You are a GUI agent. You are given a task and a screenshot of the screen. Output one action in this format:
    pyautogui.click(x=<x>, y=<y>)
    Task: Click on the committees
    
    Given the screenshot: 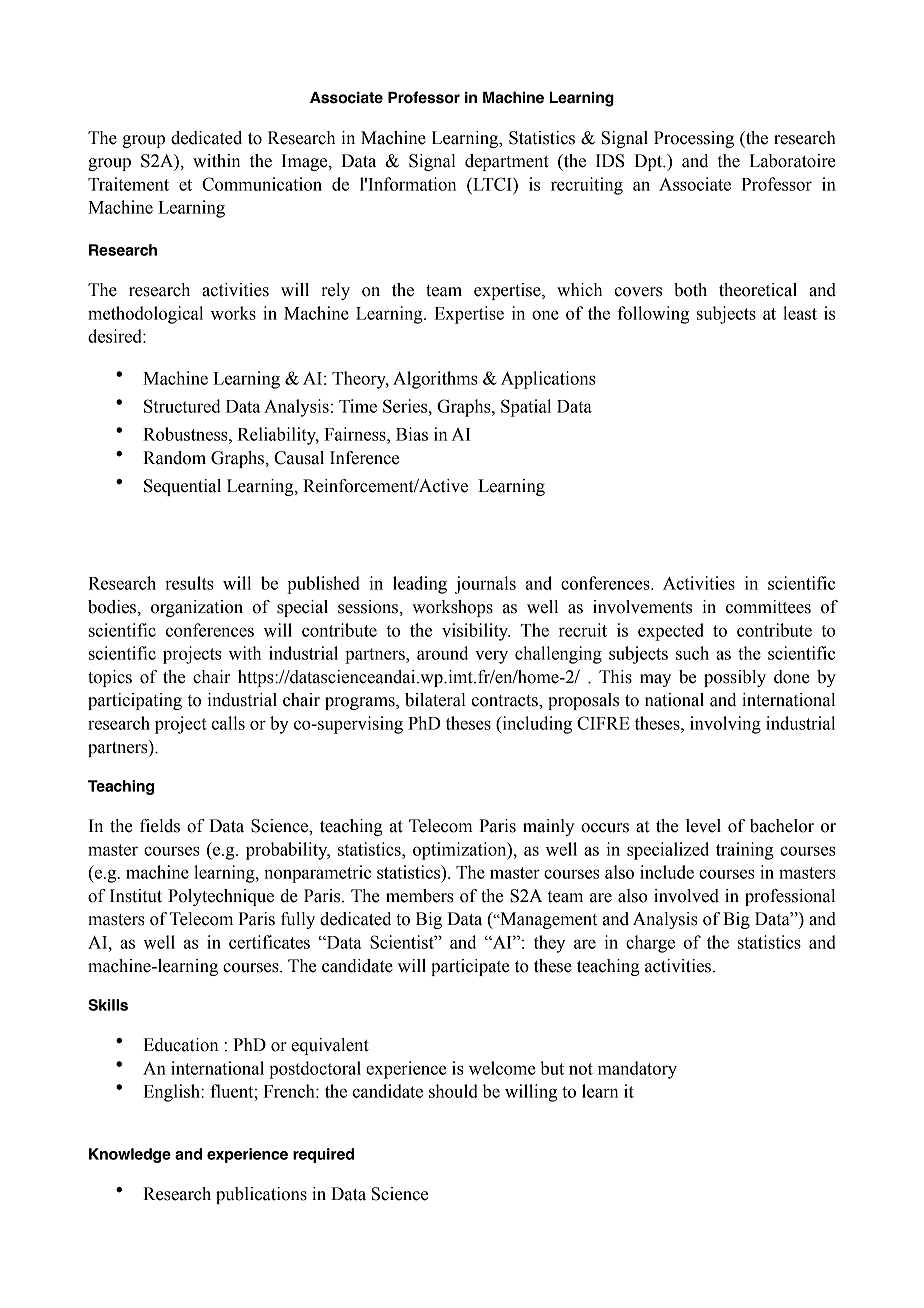 What is the action you would take?
    pyautogui.click(x=768, y=607)
